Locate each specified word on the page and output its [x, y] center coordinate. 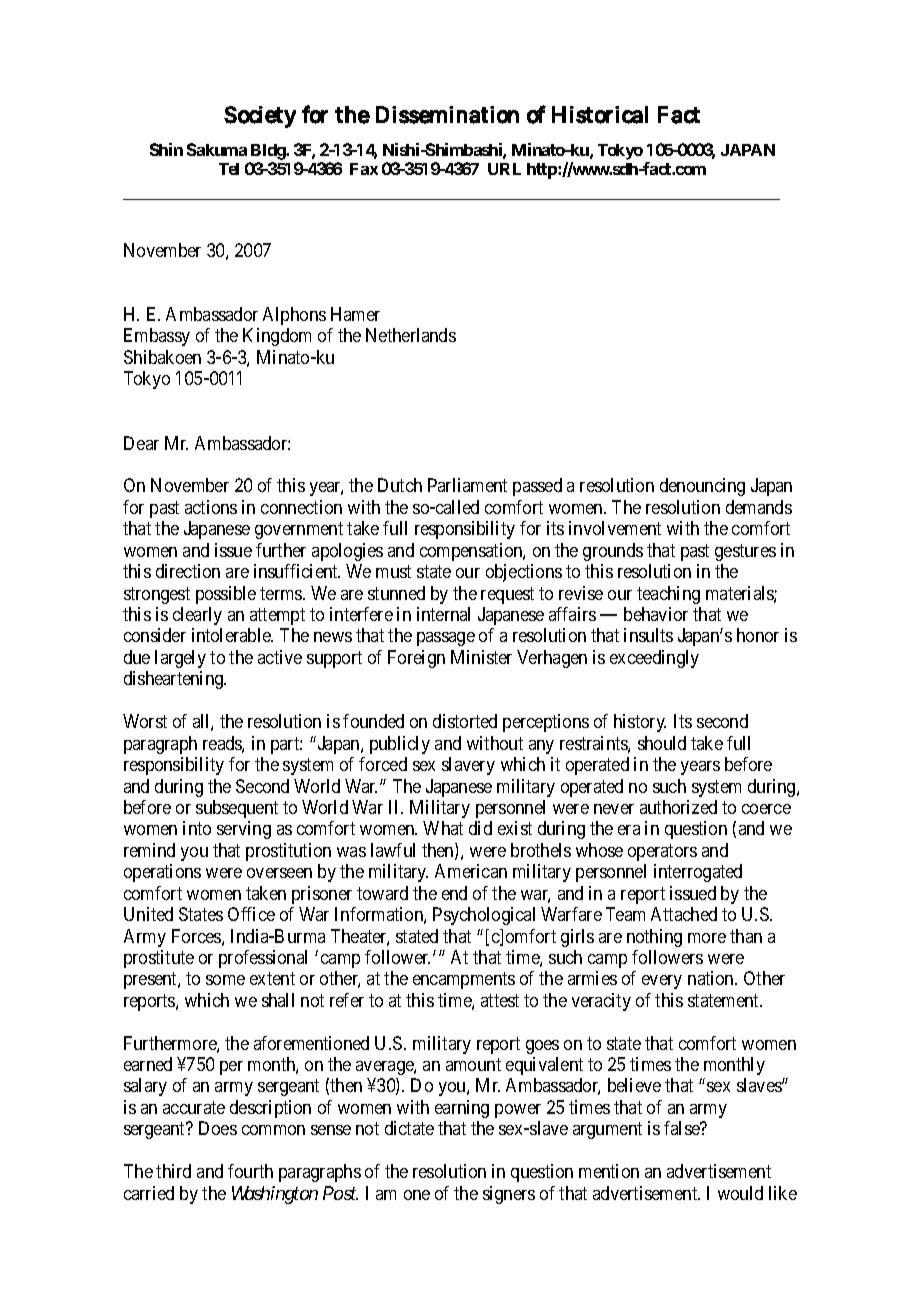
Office [251, 914]
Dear [141, 443]
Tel [229, 169]
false [683, 1128]
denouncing [702, 487]
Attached [684, 914]
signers [509, 1195]
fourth [250, 1171]
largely [180, 659]
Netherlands [411, 335]
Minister [481, 657]
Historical [600, 115]
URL [504, 169]
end [454, 893]
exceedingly [654, 659]
